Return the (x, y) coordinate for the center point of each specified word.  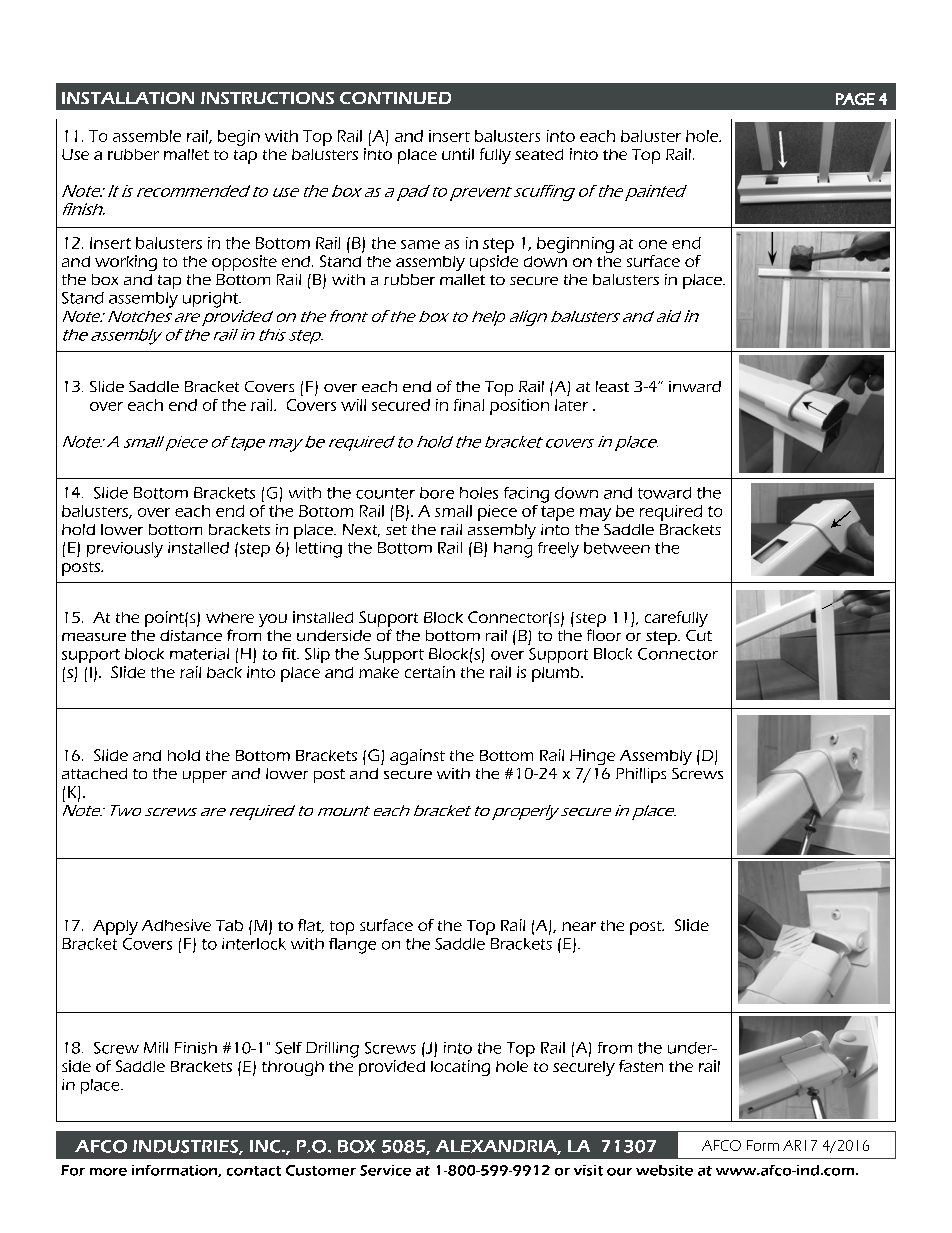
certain (430, 672)
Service (385, 1170)
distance (191, 635)
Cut (699, 635)
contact (254, 1171)
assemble (147, 136)
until (458, 154)
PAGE (855, 99)
